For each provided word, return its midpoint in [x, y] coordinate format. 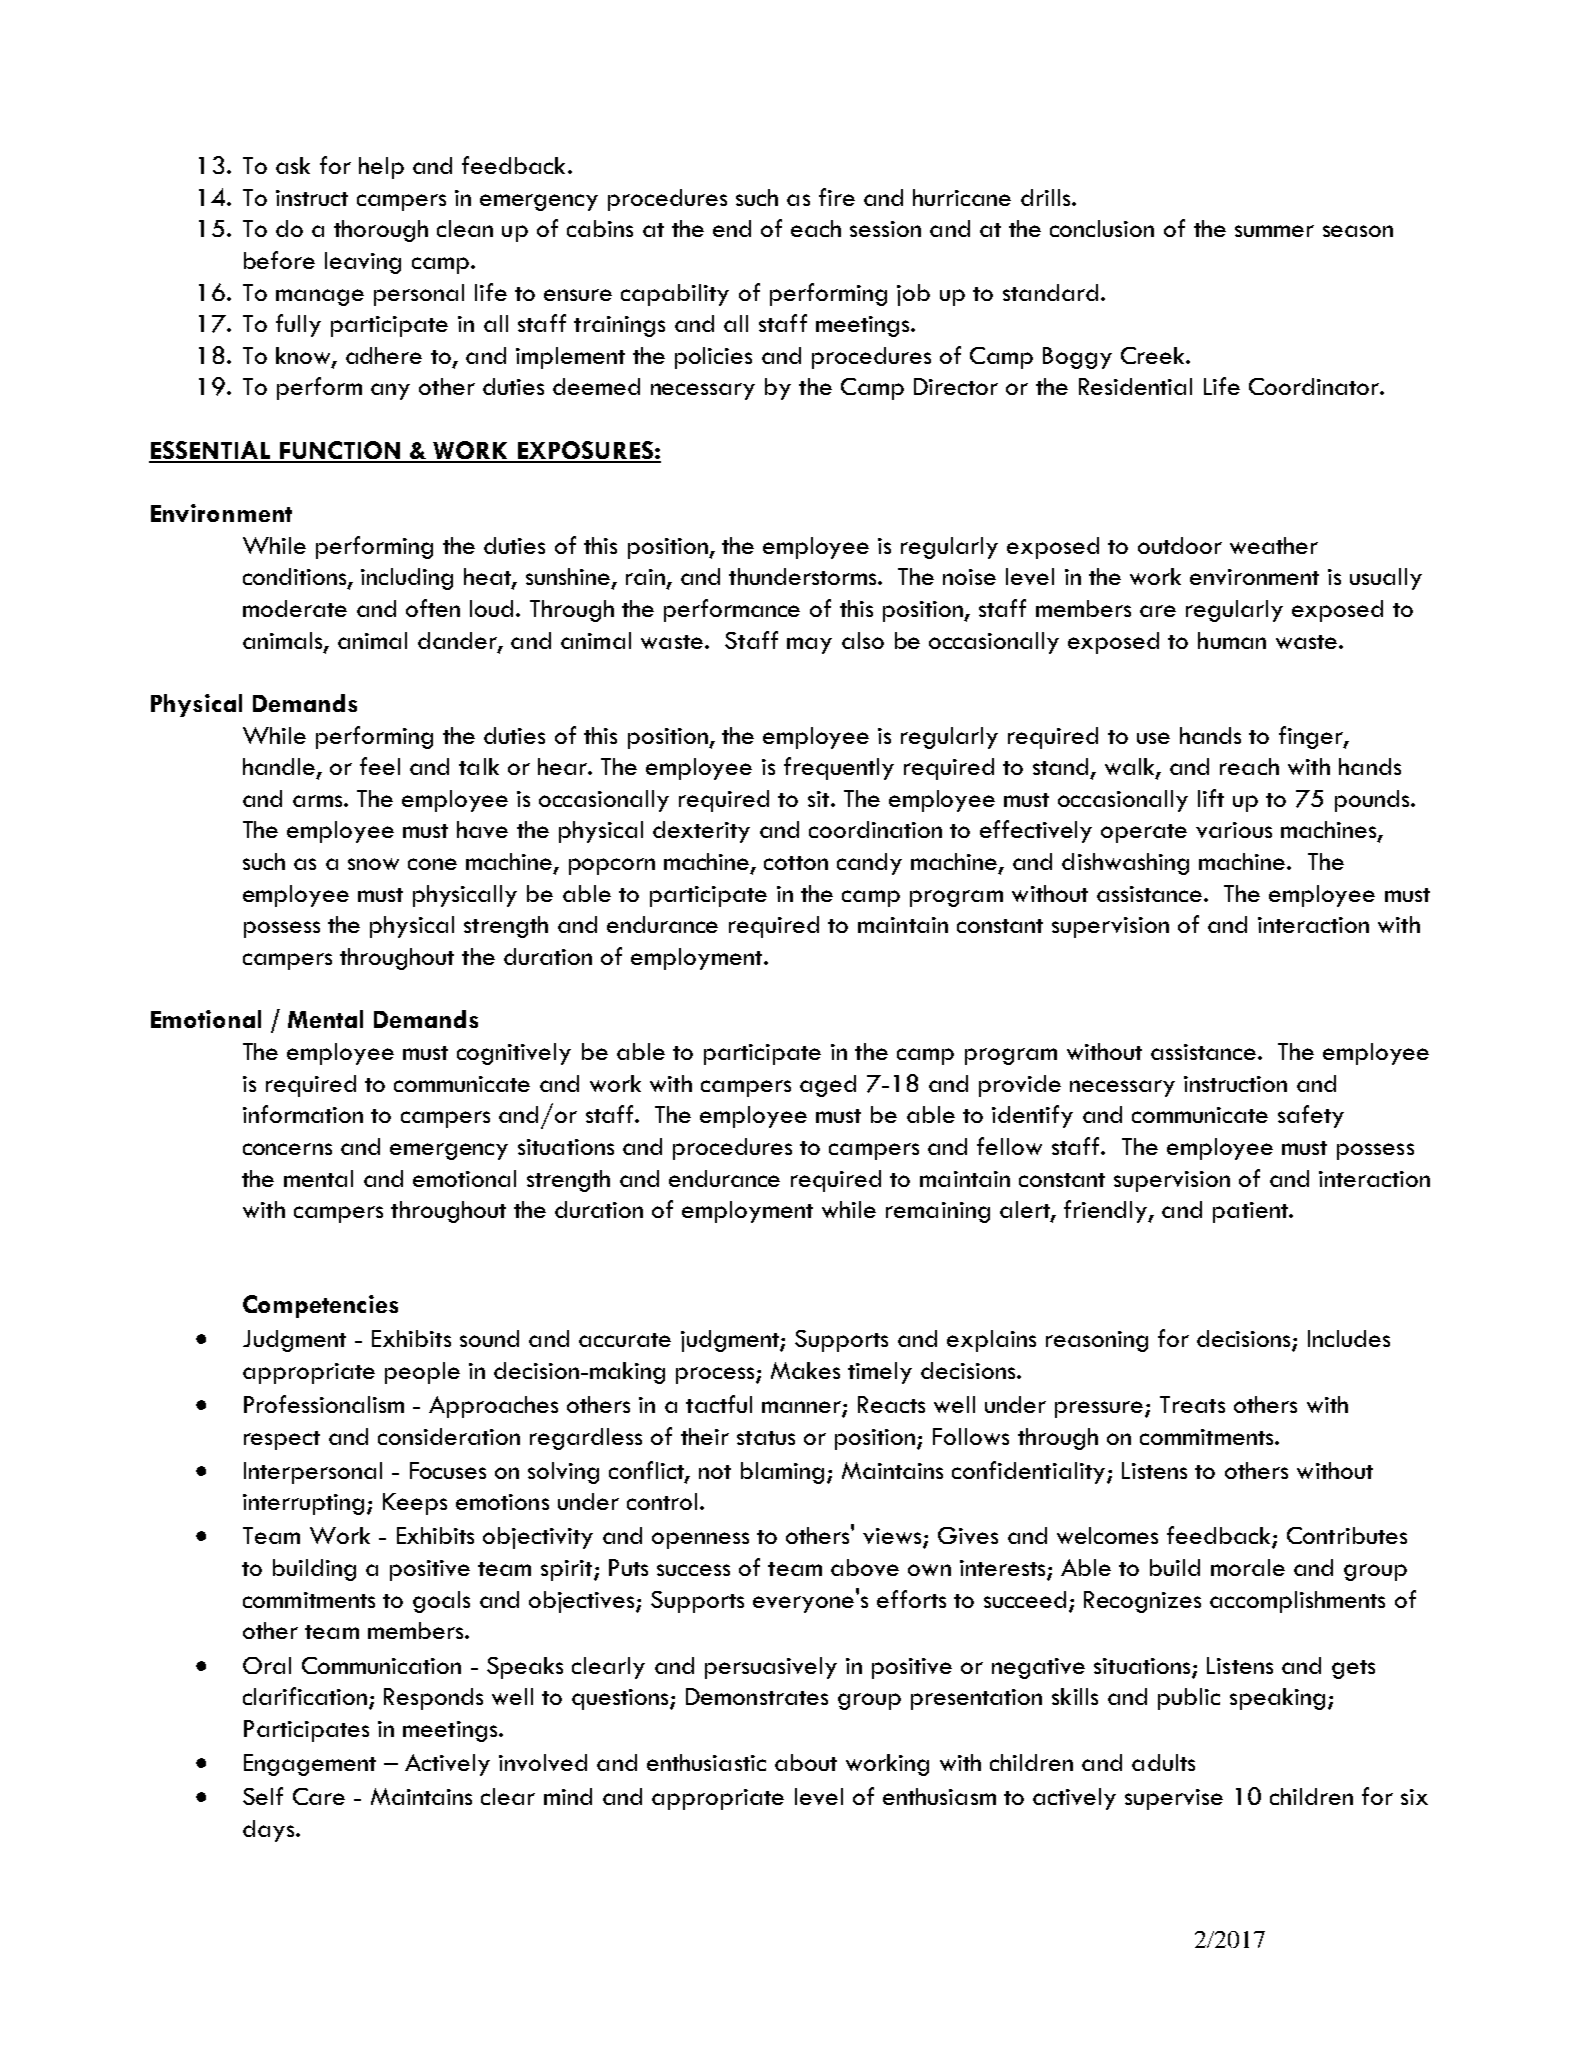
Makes [805, 1370]
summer [1274, 231]
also [863, 640]
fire [837, 197]
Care [319, 1796]
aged [828, 1086]
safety [1311, 1116]
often [433, 608]
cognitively [514, 1054]
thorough [381, 231]
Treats [1192, 1404]
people [422, 1373]
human [1232, 640]
